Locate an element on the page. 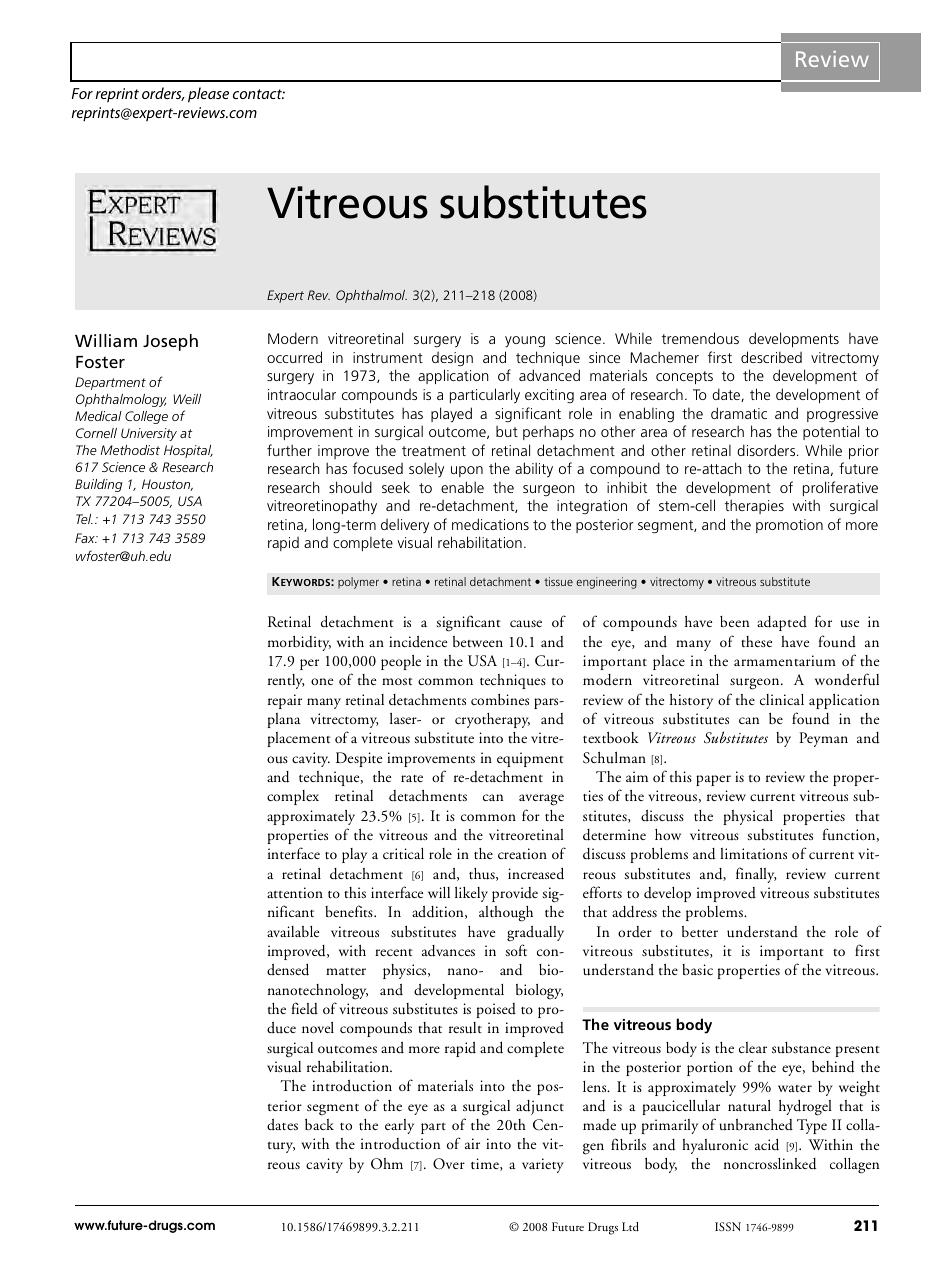 The width and height of the page is (952, 1277). described is located at coordinates (771, 357).
